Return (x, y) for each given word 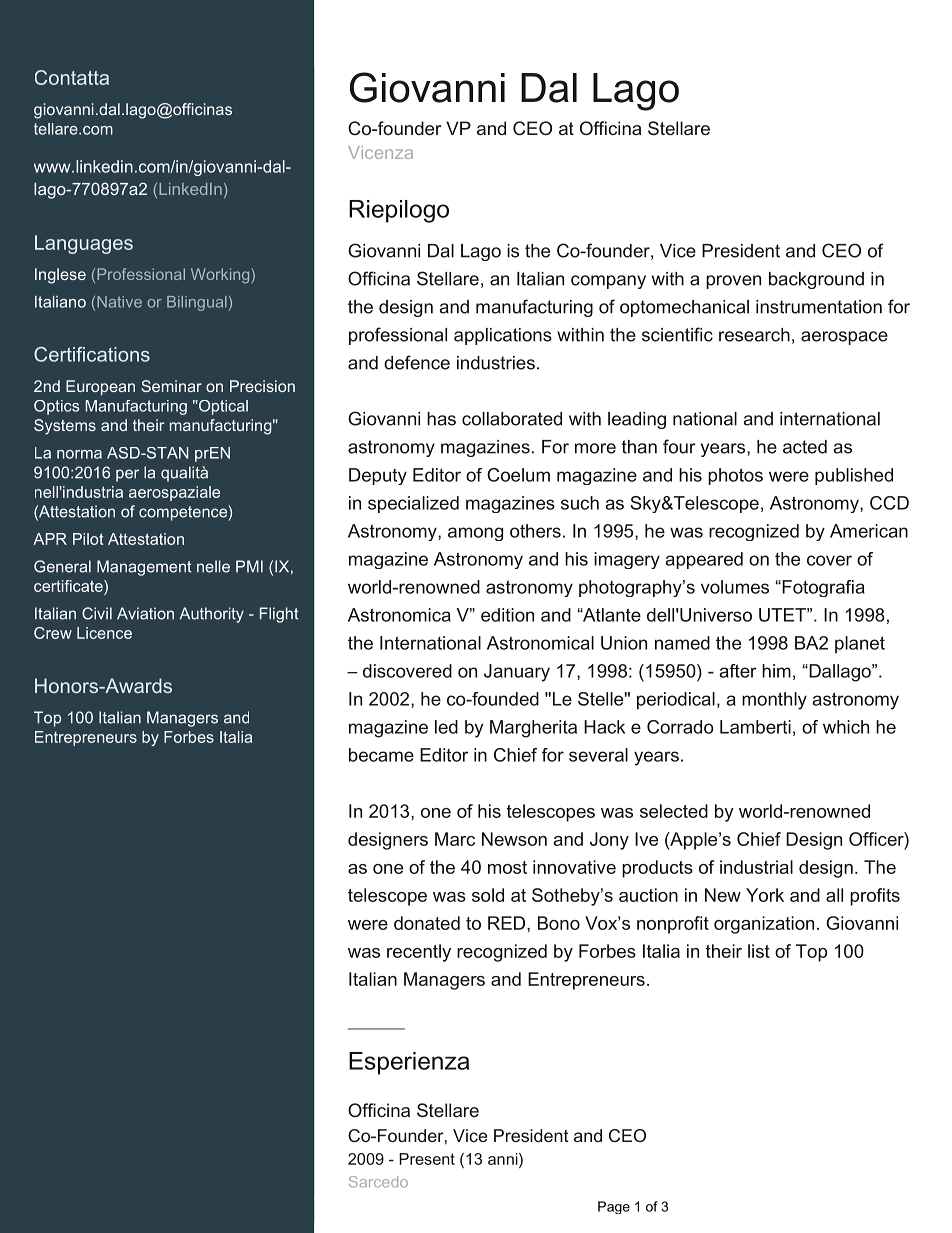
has (441, 419)
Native (119, 302)
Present (427, 1159)
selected (674, 811)
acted (805, 447)
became (381, 755)
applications (503, 336)
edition (507, 615)
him (776, 671)
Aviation (145, 613)
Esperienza (409, 1063)
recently (419, 953)
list (759, 951)
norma (79, 454)
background (816, 280)
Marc (455, 839)
